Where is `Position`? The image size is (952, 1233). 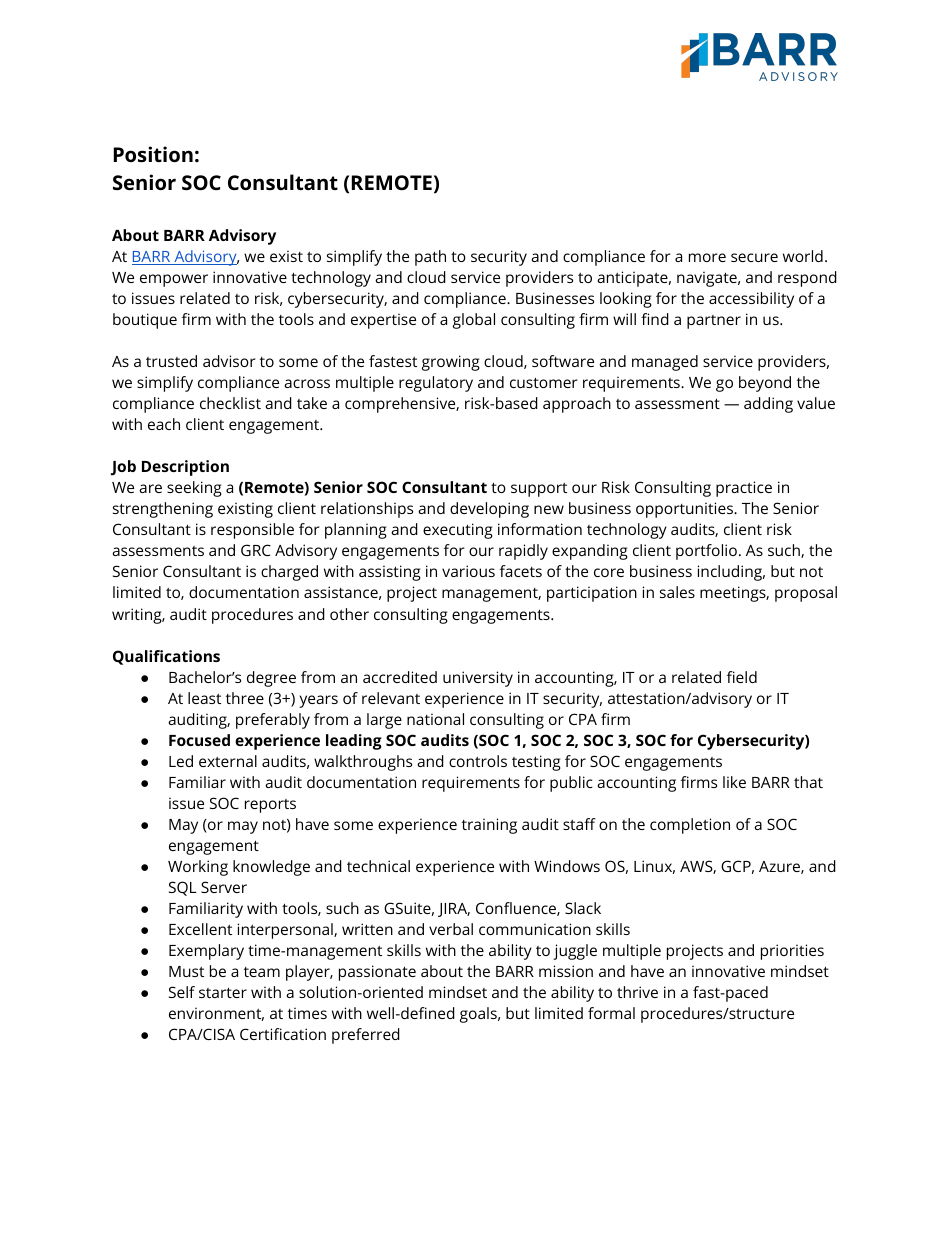
Position is located at coordinates (153, 154).
